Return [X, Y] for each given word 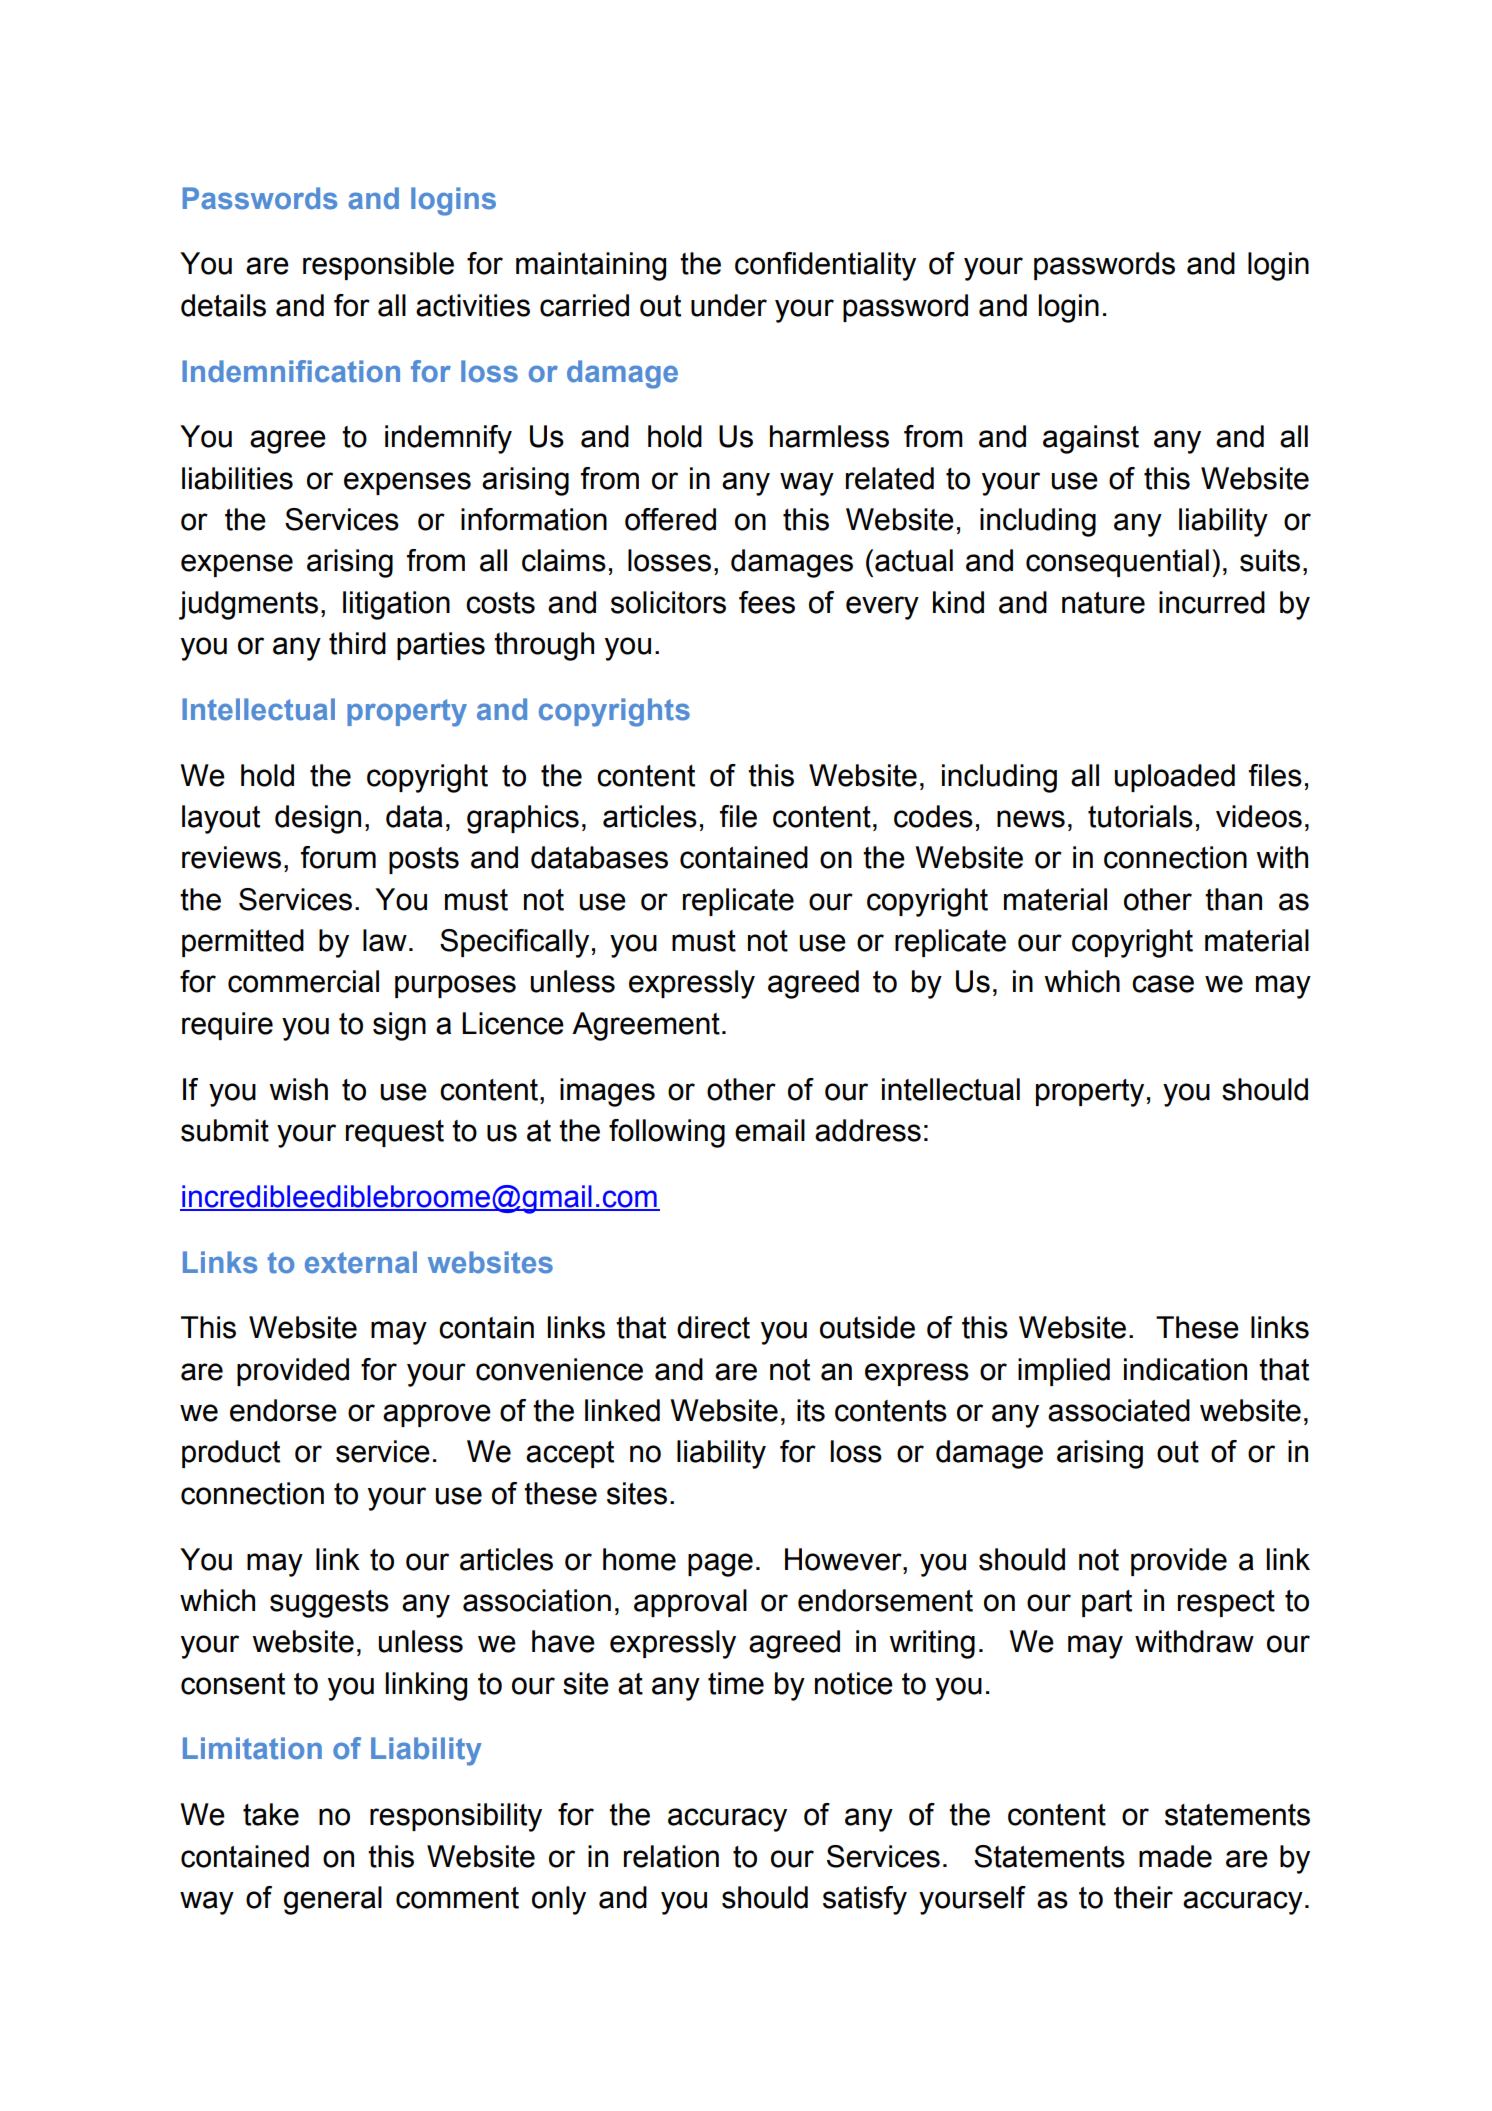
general [333, 1900]
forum [338, 857]
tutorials [1140, 816]
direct [713, 1327]
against [1091, 439]
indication [1185, 1369]
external [361, 1262]
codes [933, 816]
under [729, 305]
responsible [378, 266]
